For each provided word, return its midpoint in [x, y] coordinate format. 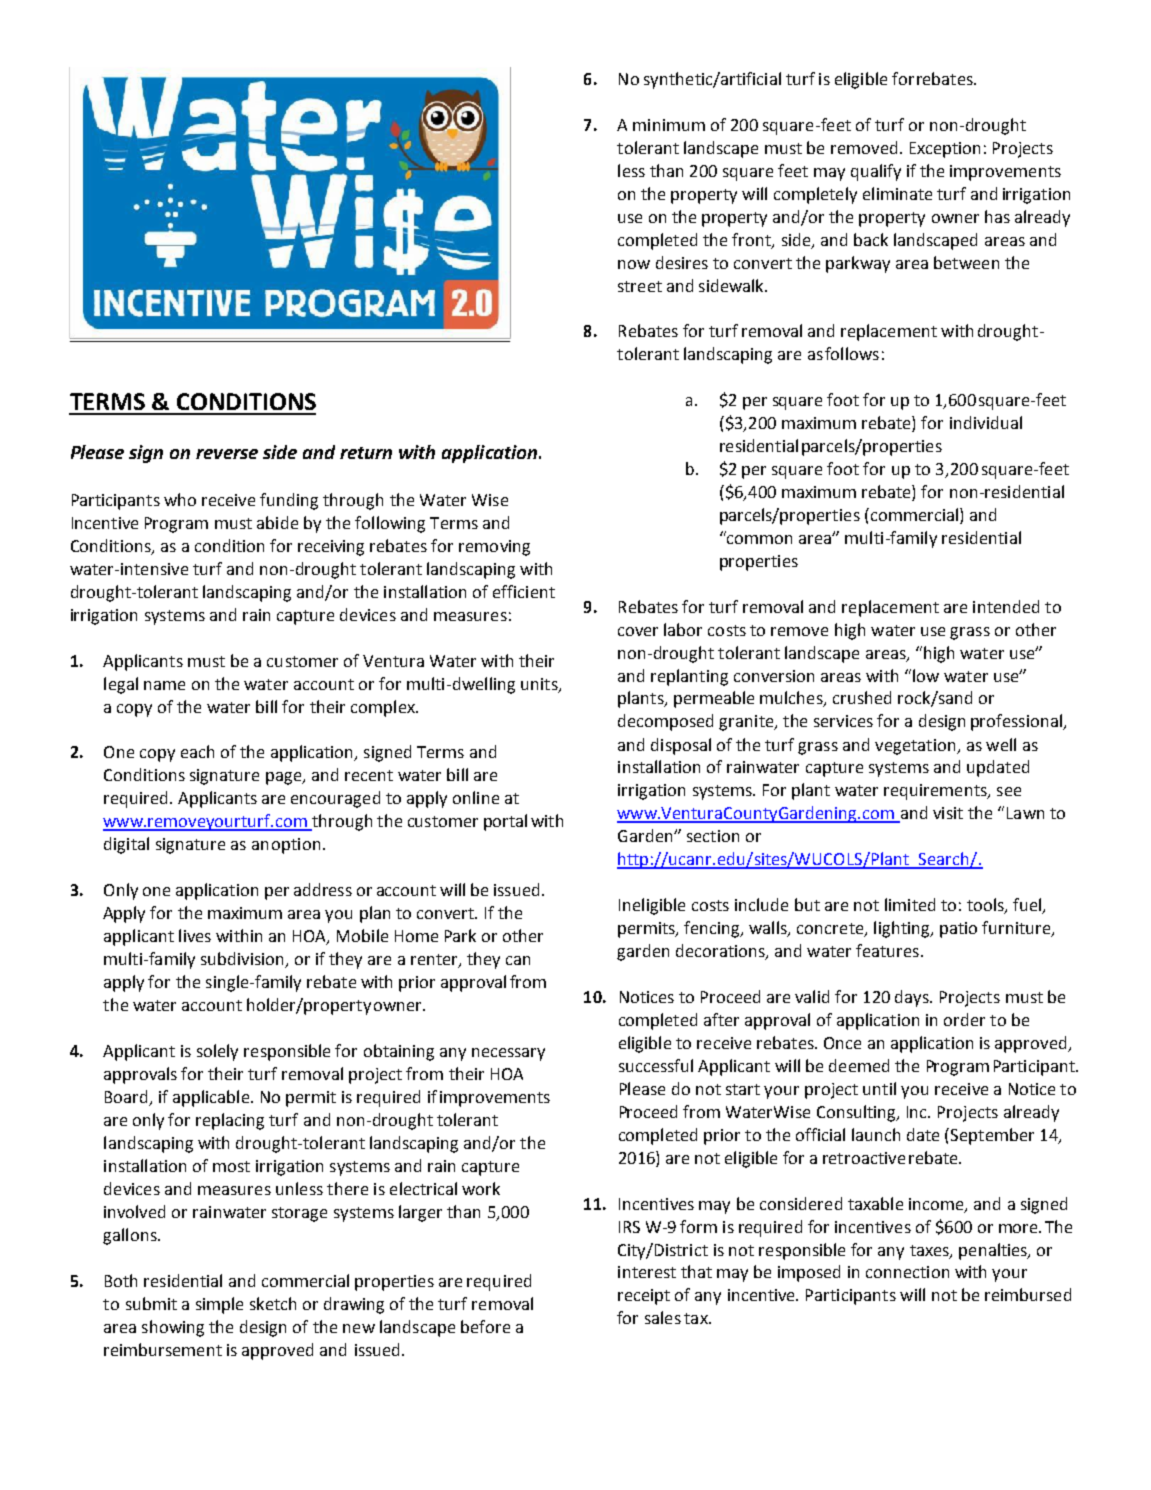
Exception [945, 150]
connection [907, 1272]
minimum [669, 125]
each [197, 751]
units [540, 685]
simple [219, 1305]
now [634, 264]
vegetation [916, 747]
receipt [644, 1297]
